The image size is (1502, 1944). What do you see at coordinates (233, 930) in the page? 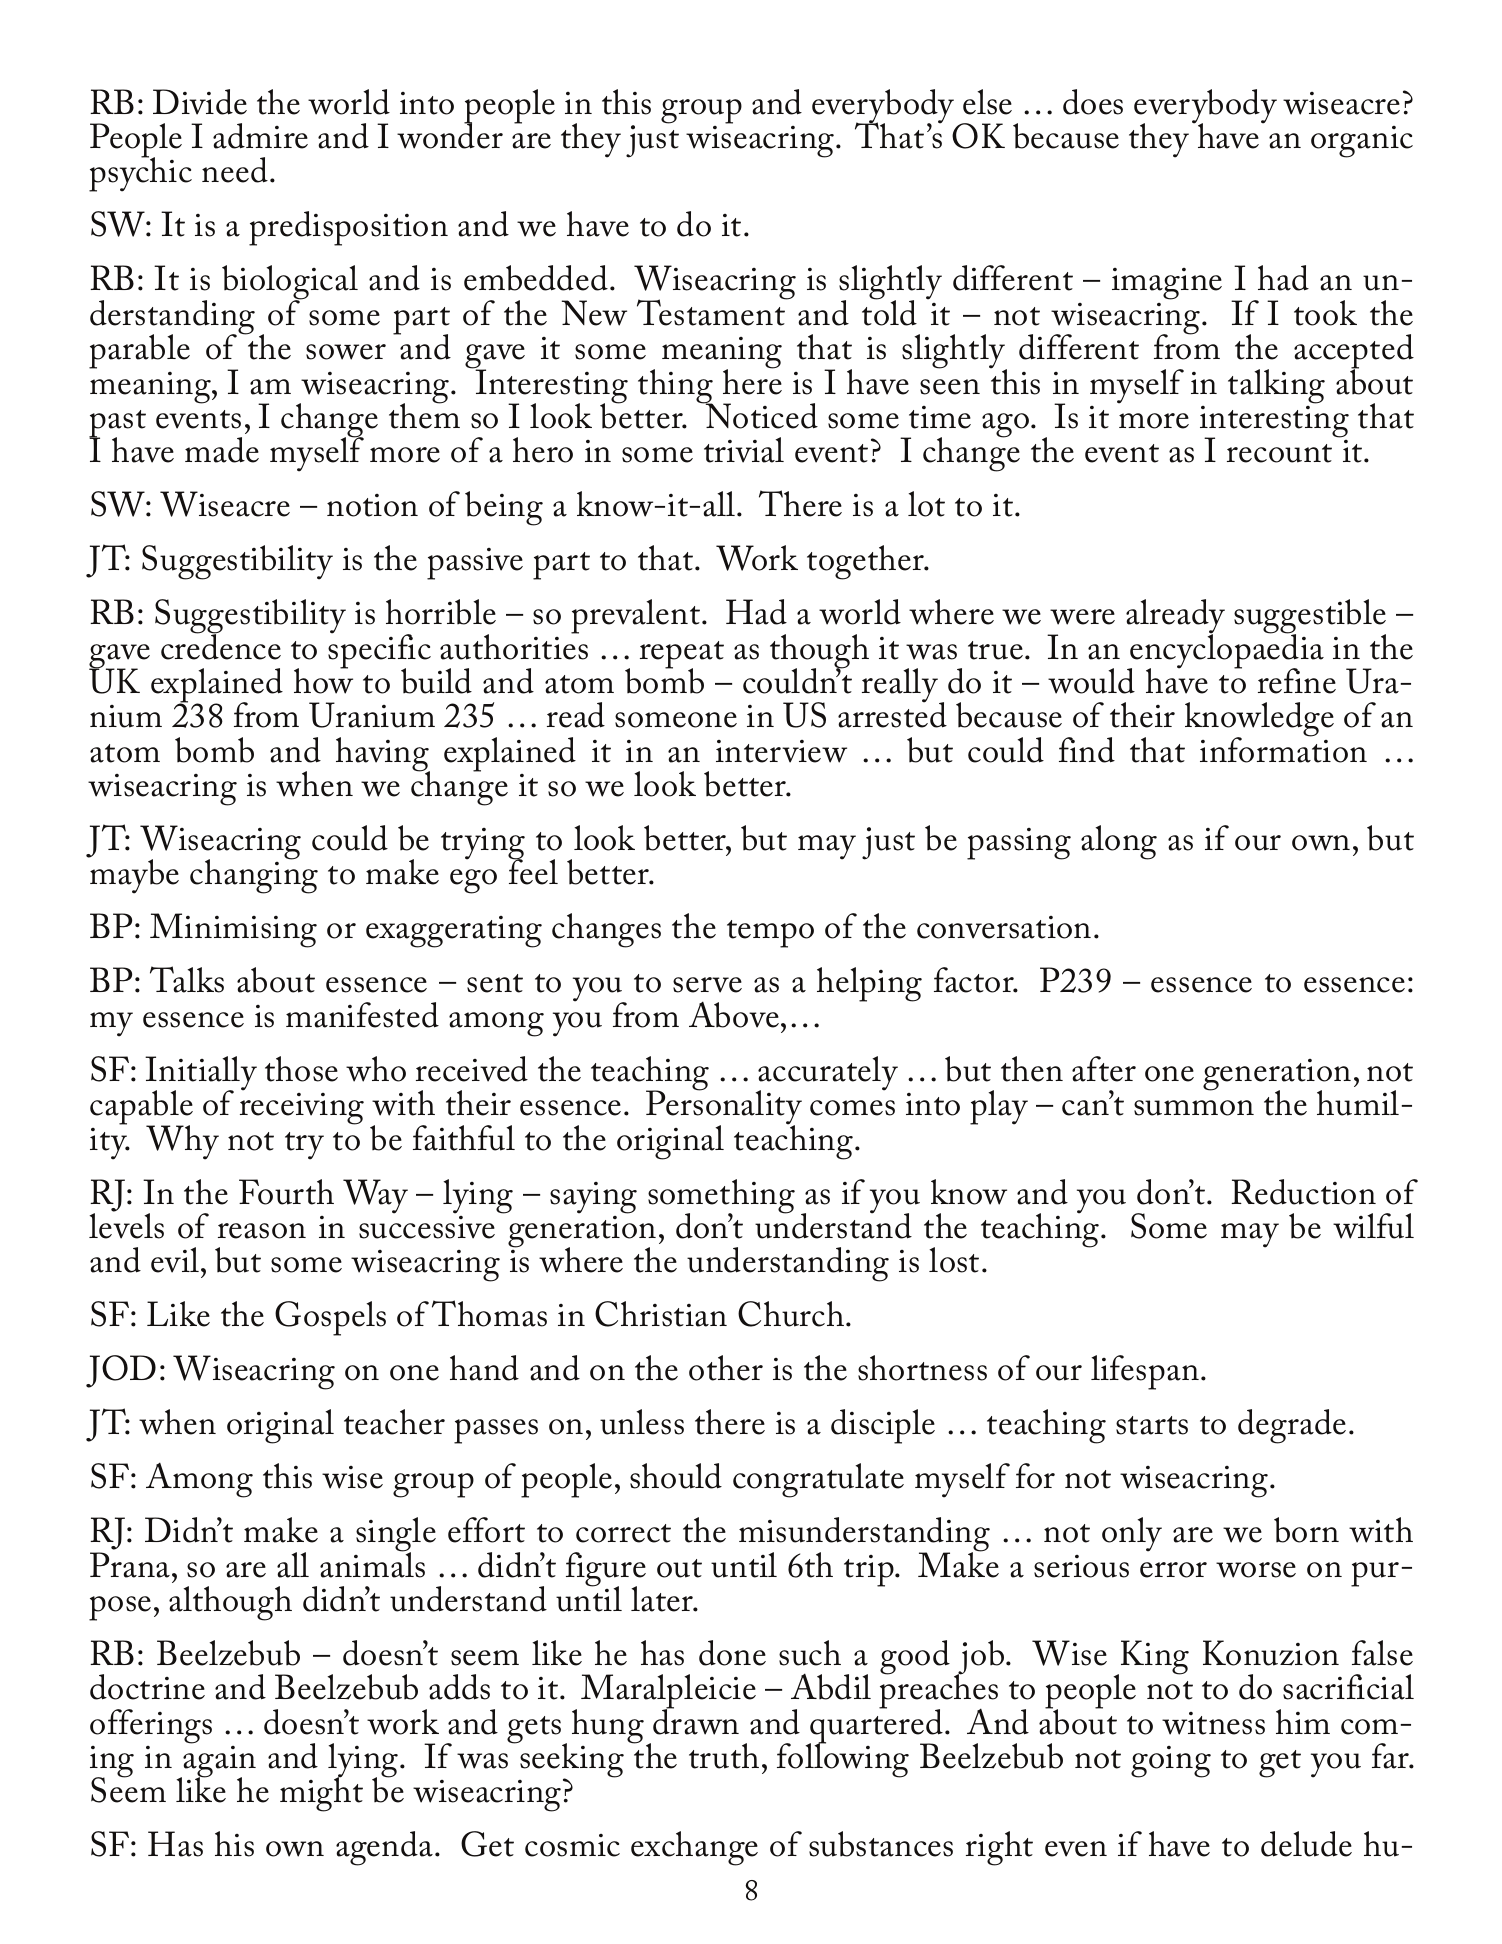
I see `Minimising` at bounding box center [233, 930].
